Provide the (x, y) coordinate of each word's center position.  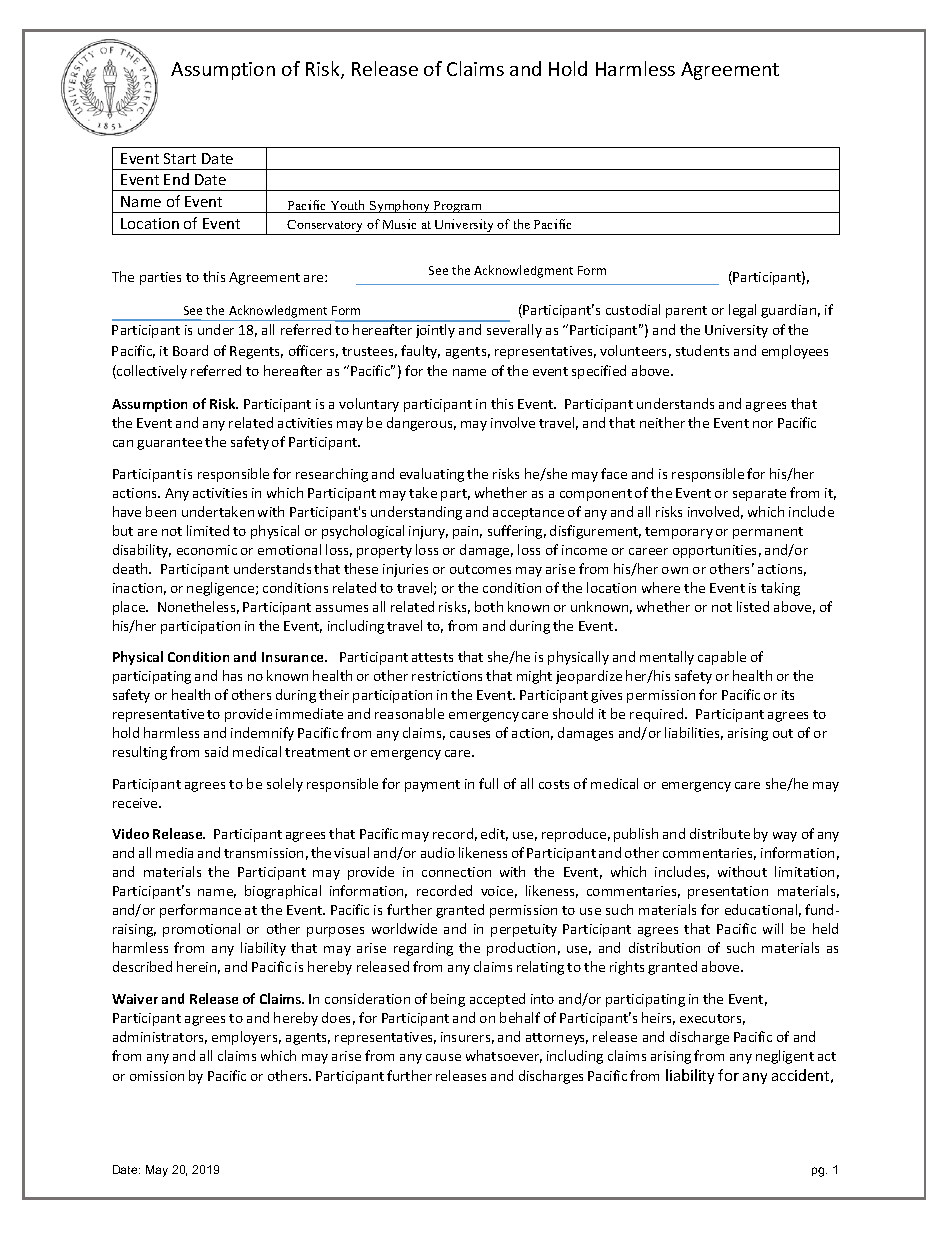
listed (753, 606)
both (489, 606)
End (176, 179)
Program (458, 207)
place (130, 608)
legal (742, 311)
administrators (160, 1037)
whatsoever (504, 1056)
